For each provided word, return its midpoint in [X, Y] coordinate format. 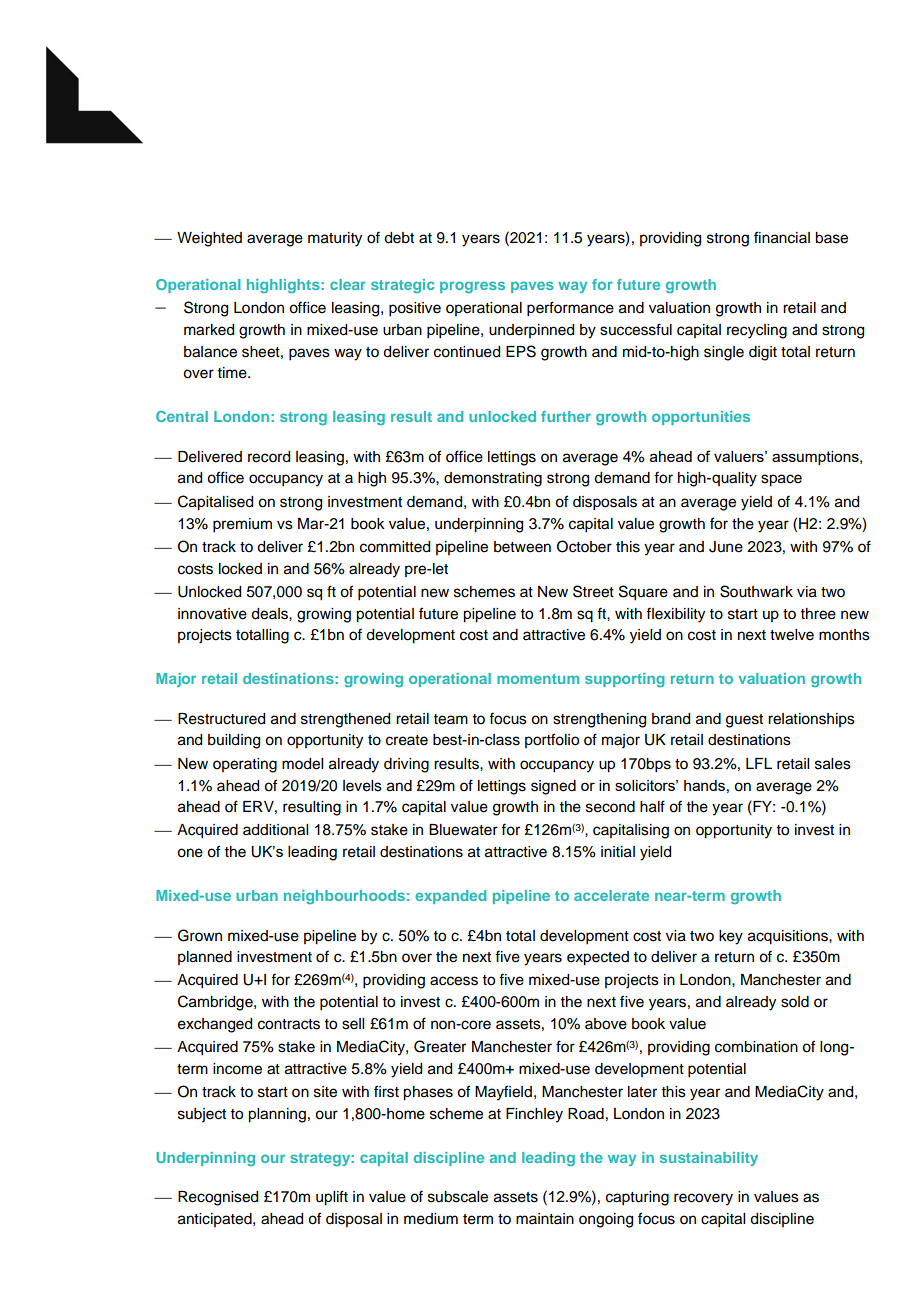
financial [782, 237]
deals [270, 614]
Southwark [756, 591]
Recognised [218, 1198]
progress [472, 287]
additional [275, 830]
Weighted [209, 239]
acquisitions [789, 937]
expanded [450, 897]
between [522, 547]
